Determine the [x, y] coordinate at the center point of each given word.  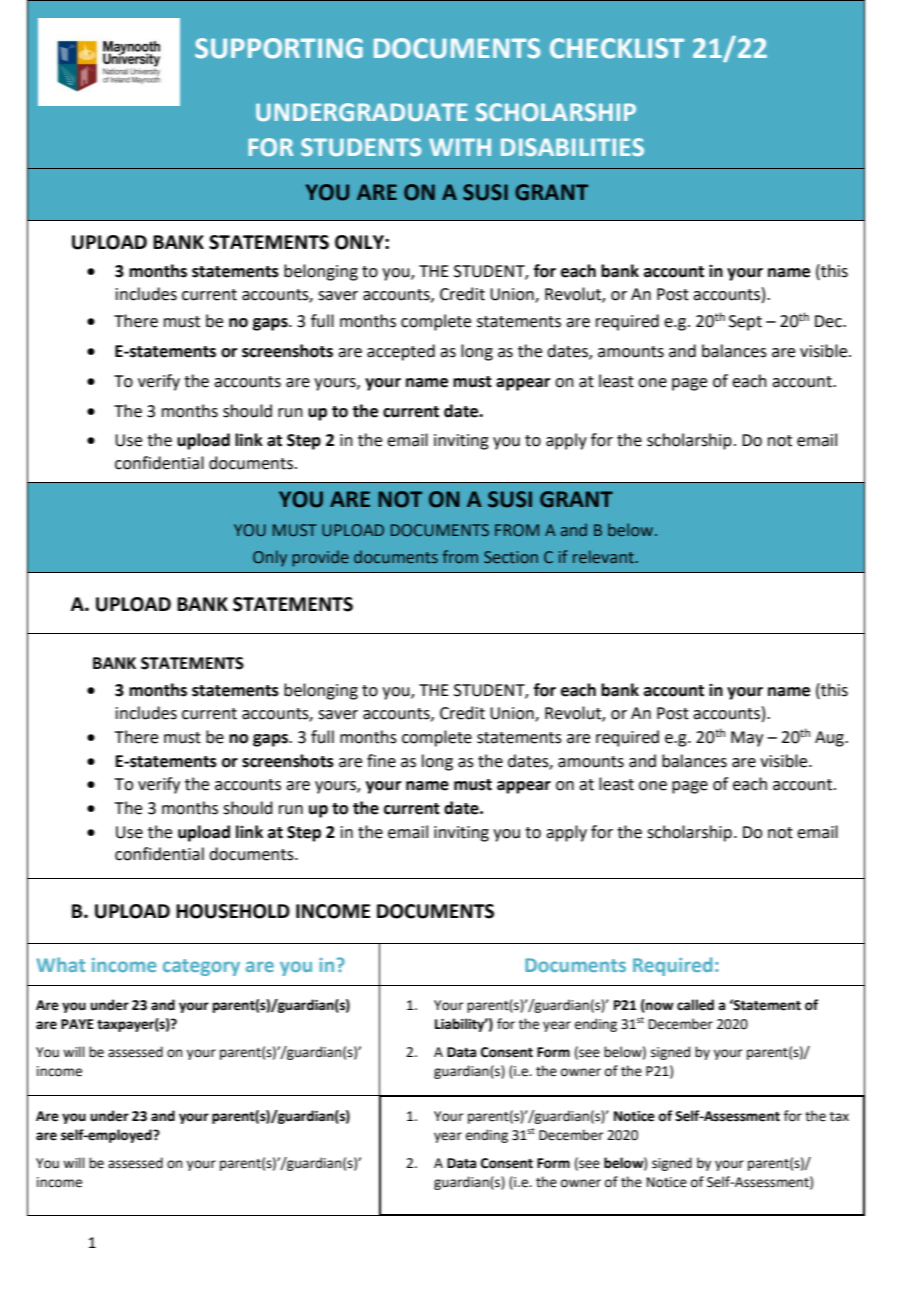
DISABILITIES [572, 147]
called [695, 1005]
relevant [603, 556]
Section [511, 557]
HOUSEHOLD [233, 911]
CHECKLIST [617, 48]
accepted [401, 352]
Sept [745, 323]
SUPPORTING [279, 48]
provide [320, 558]
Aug [830, 739]
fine [381, 761]
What [61, 964]
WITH [460, 147]
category [201, 967]
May [747, 739]
